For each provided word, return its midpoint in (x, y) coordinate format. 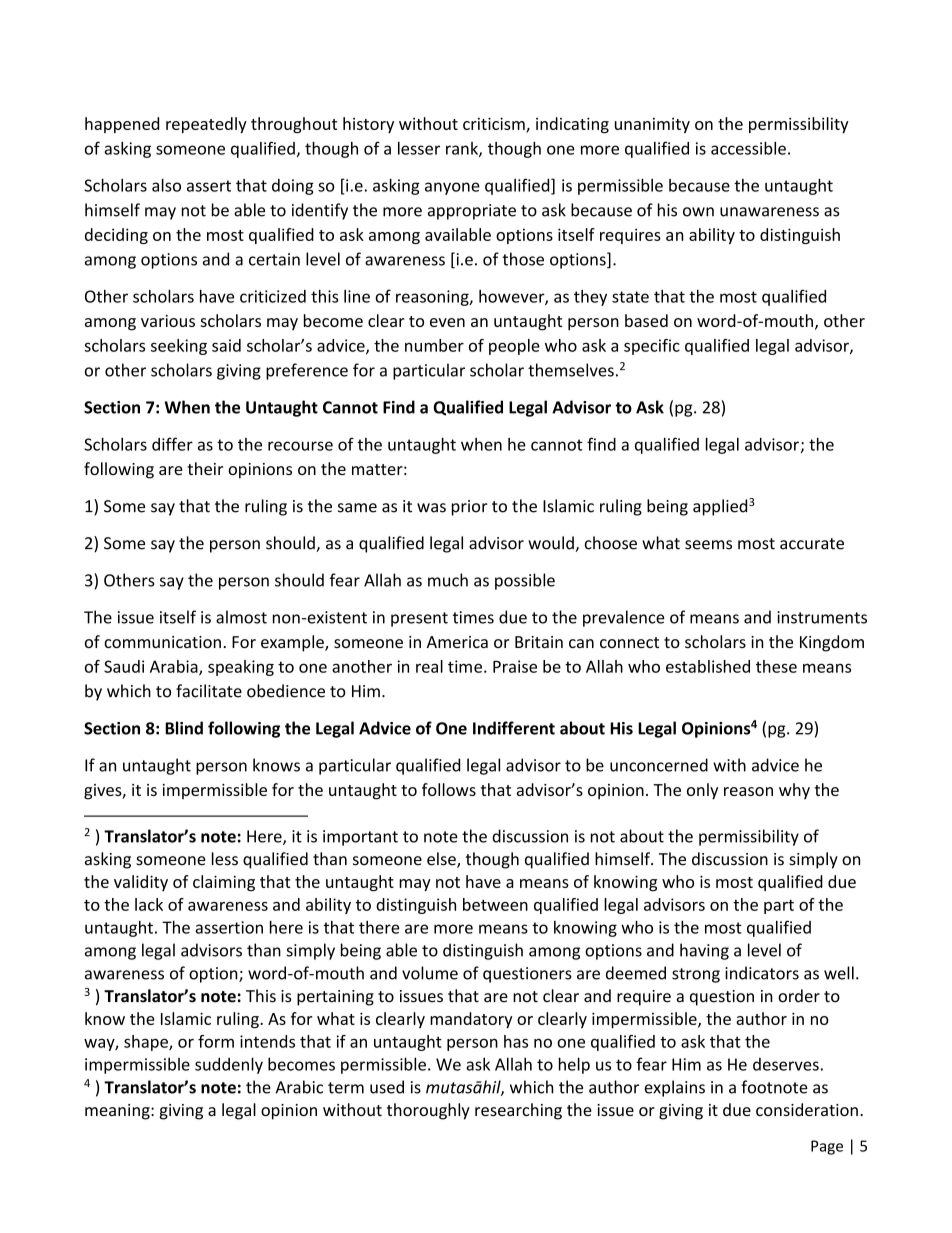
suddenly (229, 1065)
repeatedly (206, 125)
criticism (495, 124)
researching (518, 1111)
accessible (748, 148)
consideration (807, 1109)
